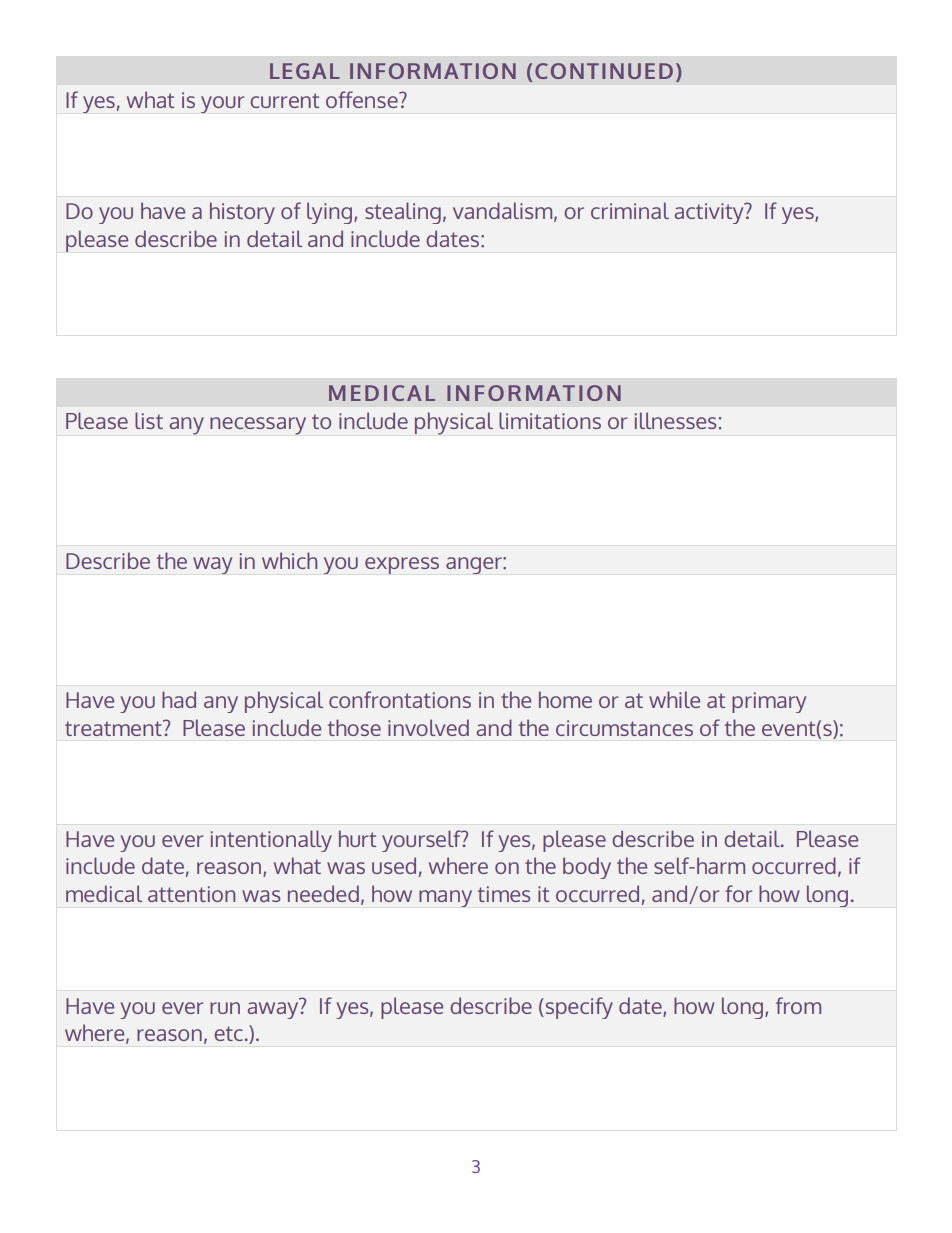 The image size is (952, 1233). I want to click on list, so click(149, 420).
